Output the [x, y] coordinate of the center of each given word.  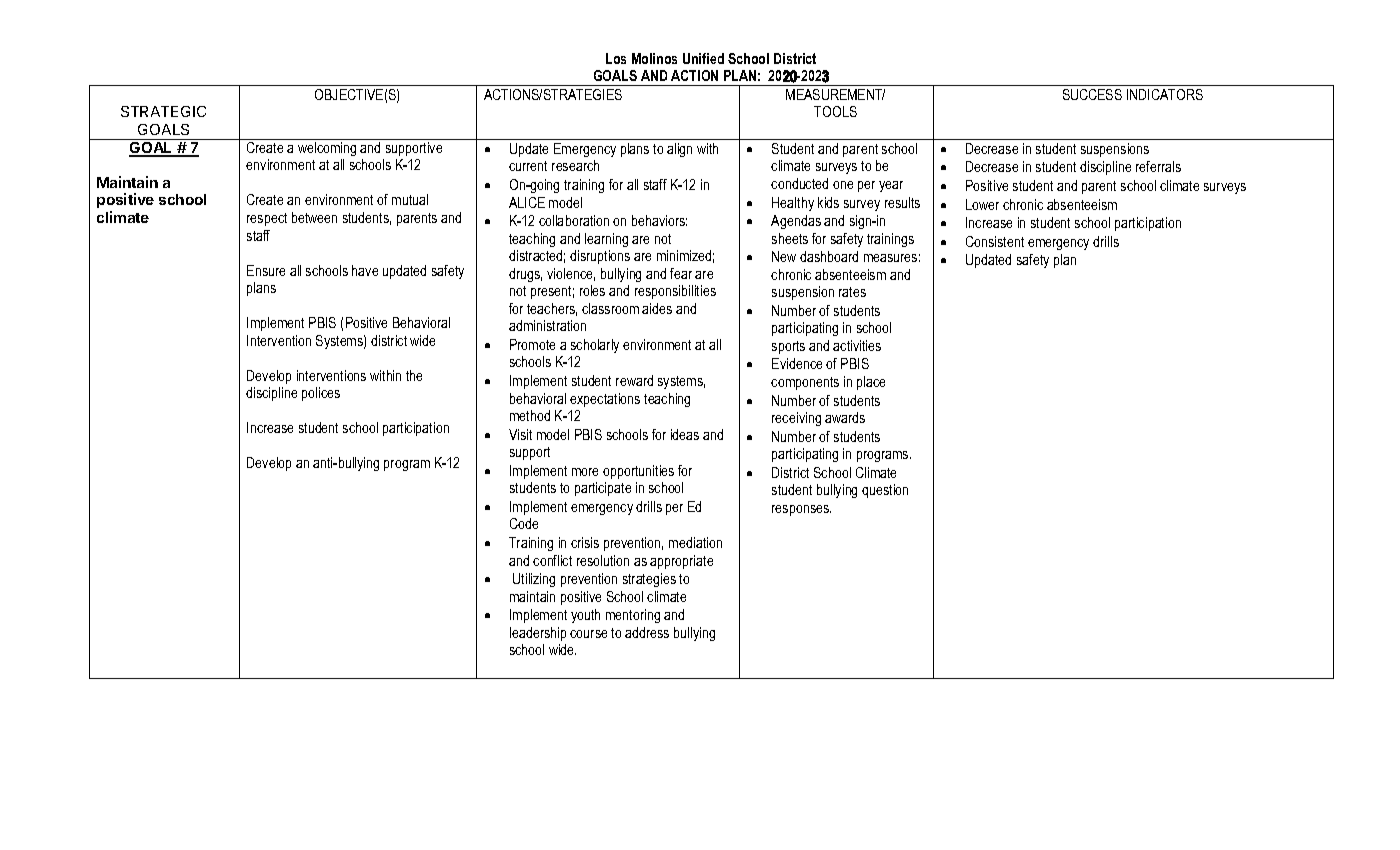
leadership [538, 634]
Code [524, 523]
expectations [605, 400]
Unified [703, 58]
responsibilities [675, 292]
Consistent [995, 241]
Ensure [266, 270]
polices [321, 394]
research [575, 165]
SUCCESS [1092, 94]
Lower [982, 204]
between [314, 217]
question [885, 491]
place [871, 383]
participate [603, 489]
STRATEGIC [163, 111]
